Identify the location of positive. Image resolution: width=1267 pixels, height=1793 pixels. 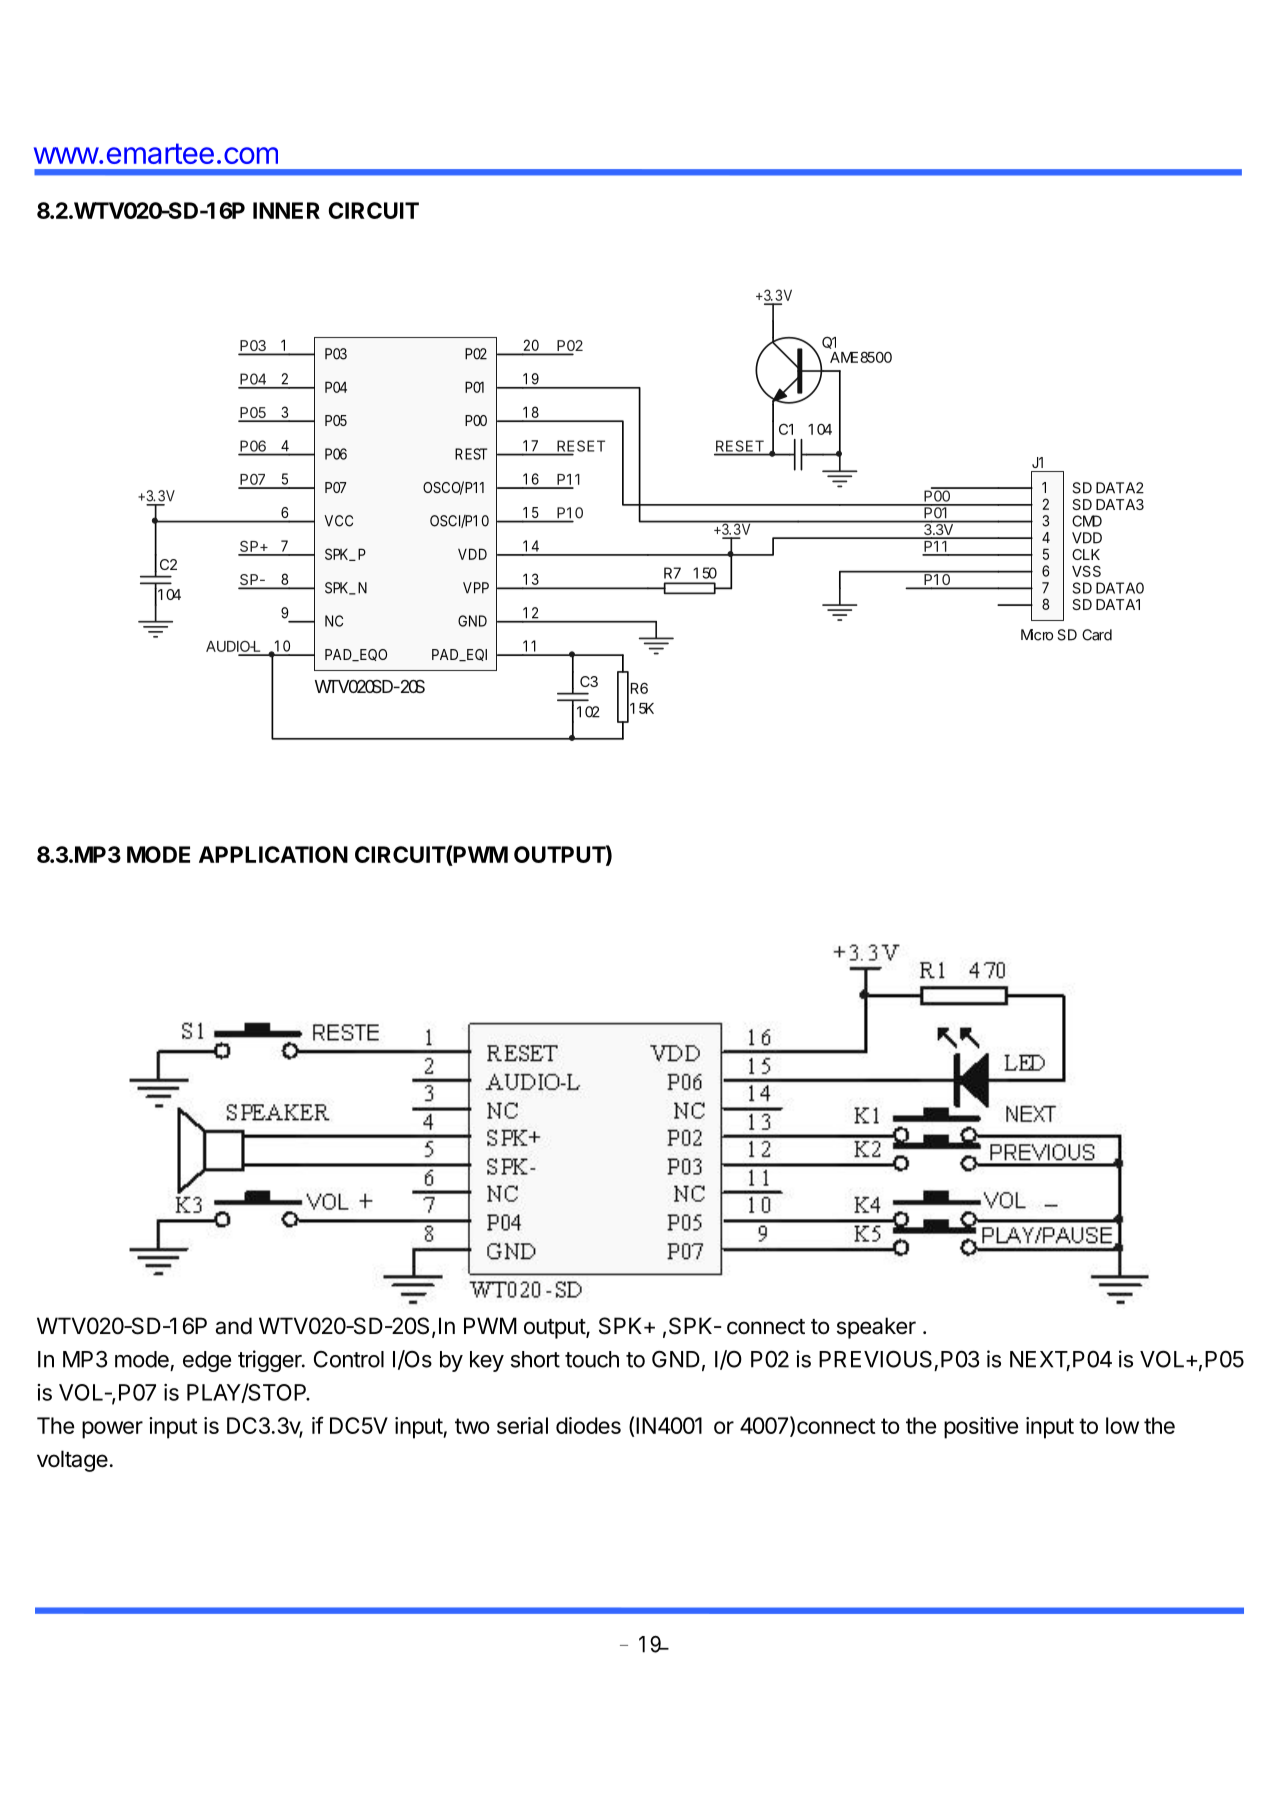
(981, 1428).
